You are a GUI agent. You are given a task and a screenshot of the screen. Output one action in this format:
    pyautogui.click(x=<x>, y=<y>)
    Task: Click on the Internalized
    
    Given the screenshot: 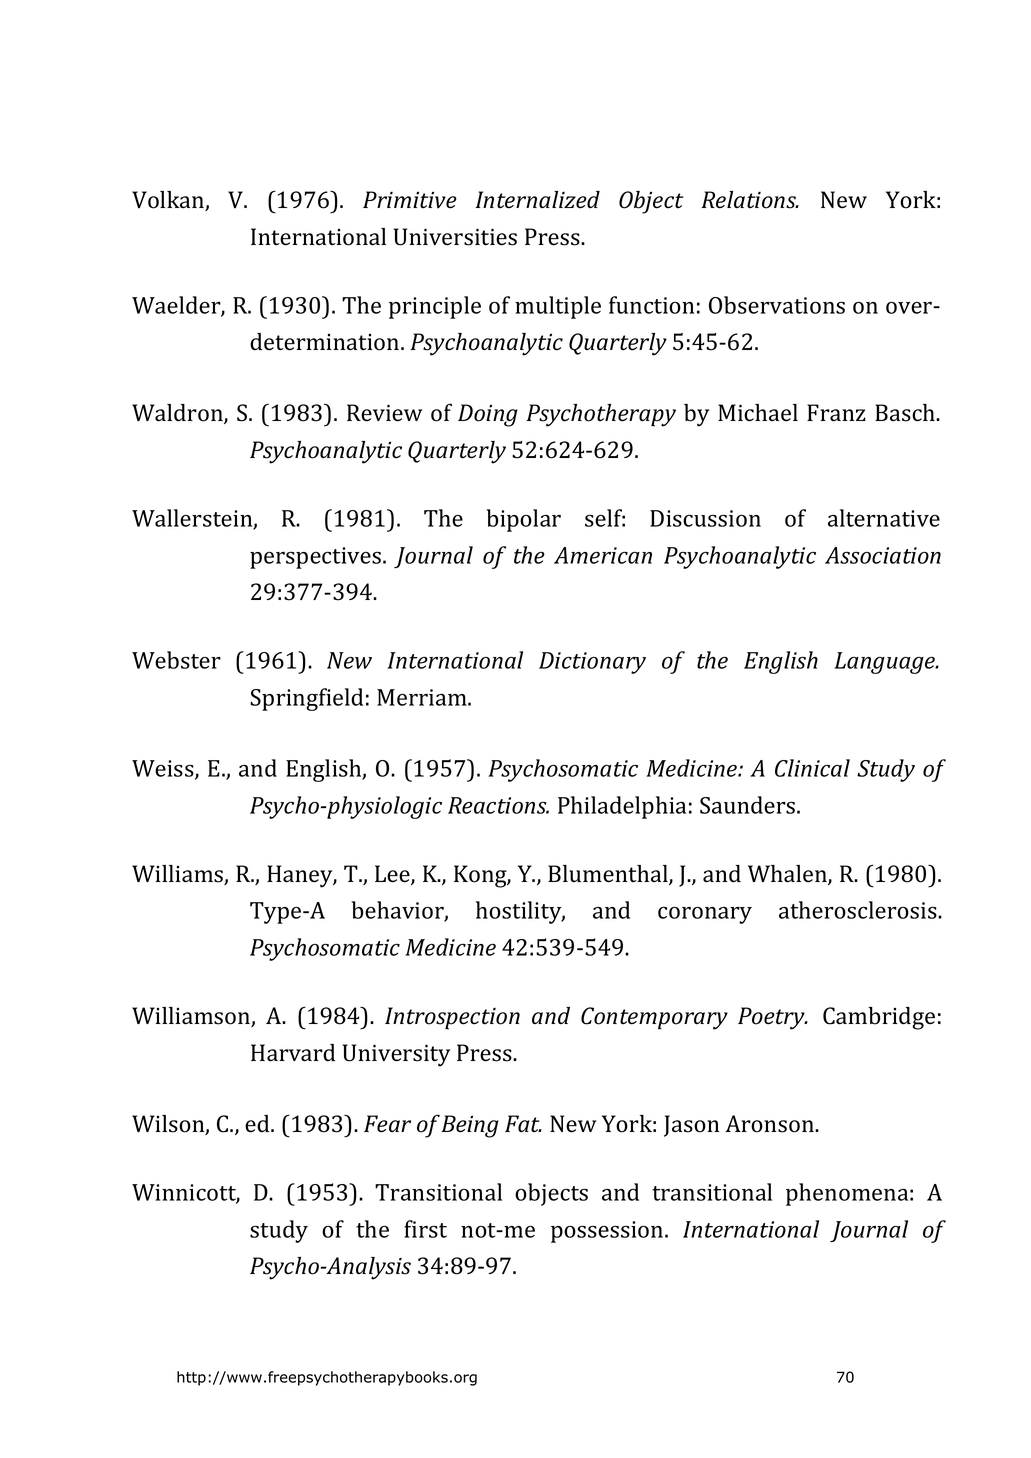 What is the action you would take?
    pyautogui.click(x=537, y=200)
